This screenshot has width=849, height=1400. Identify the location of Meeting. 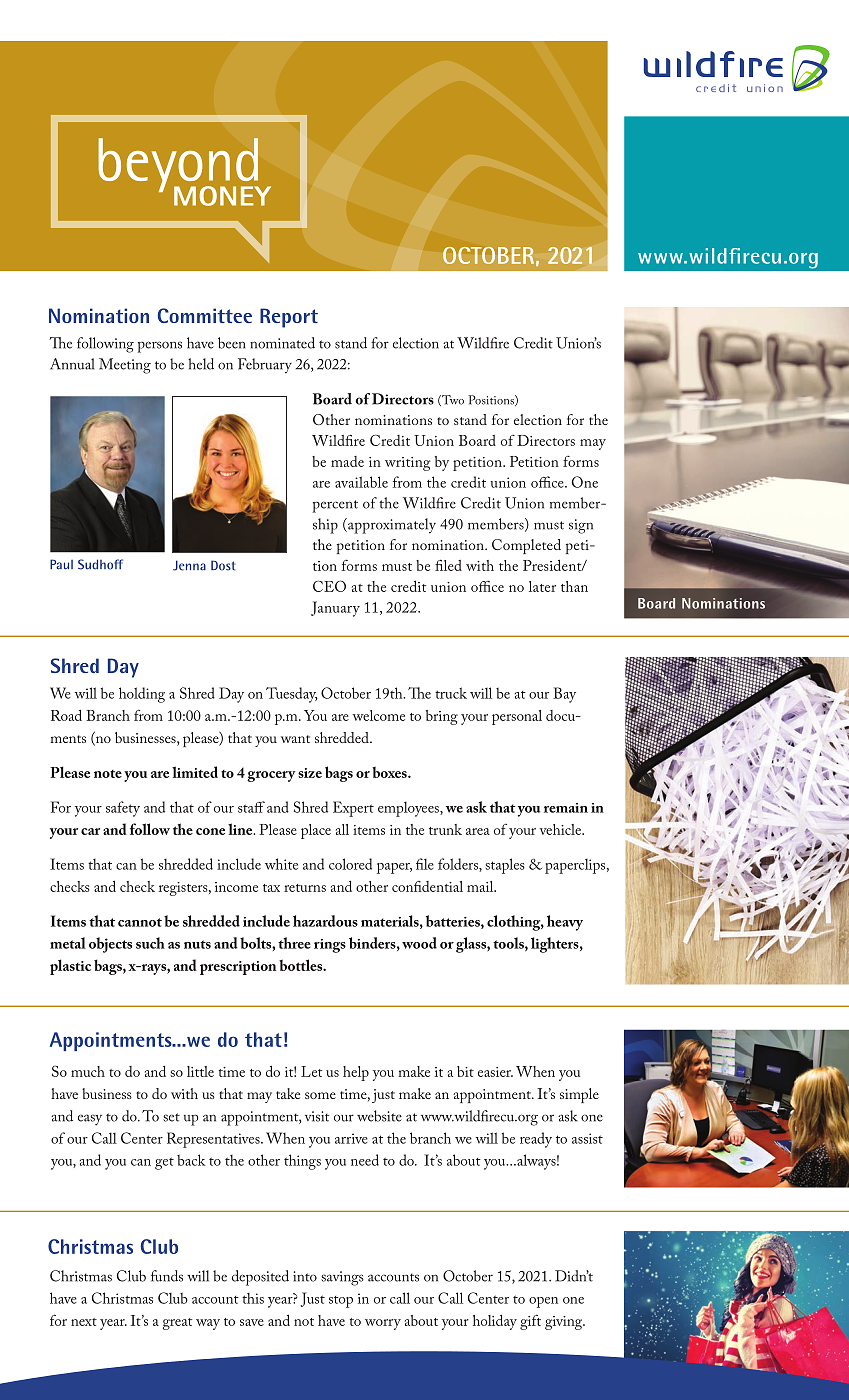
(125, 366).
